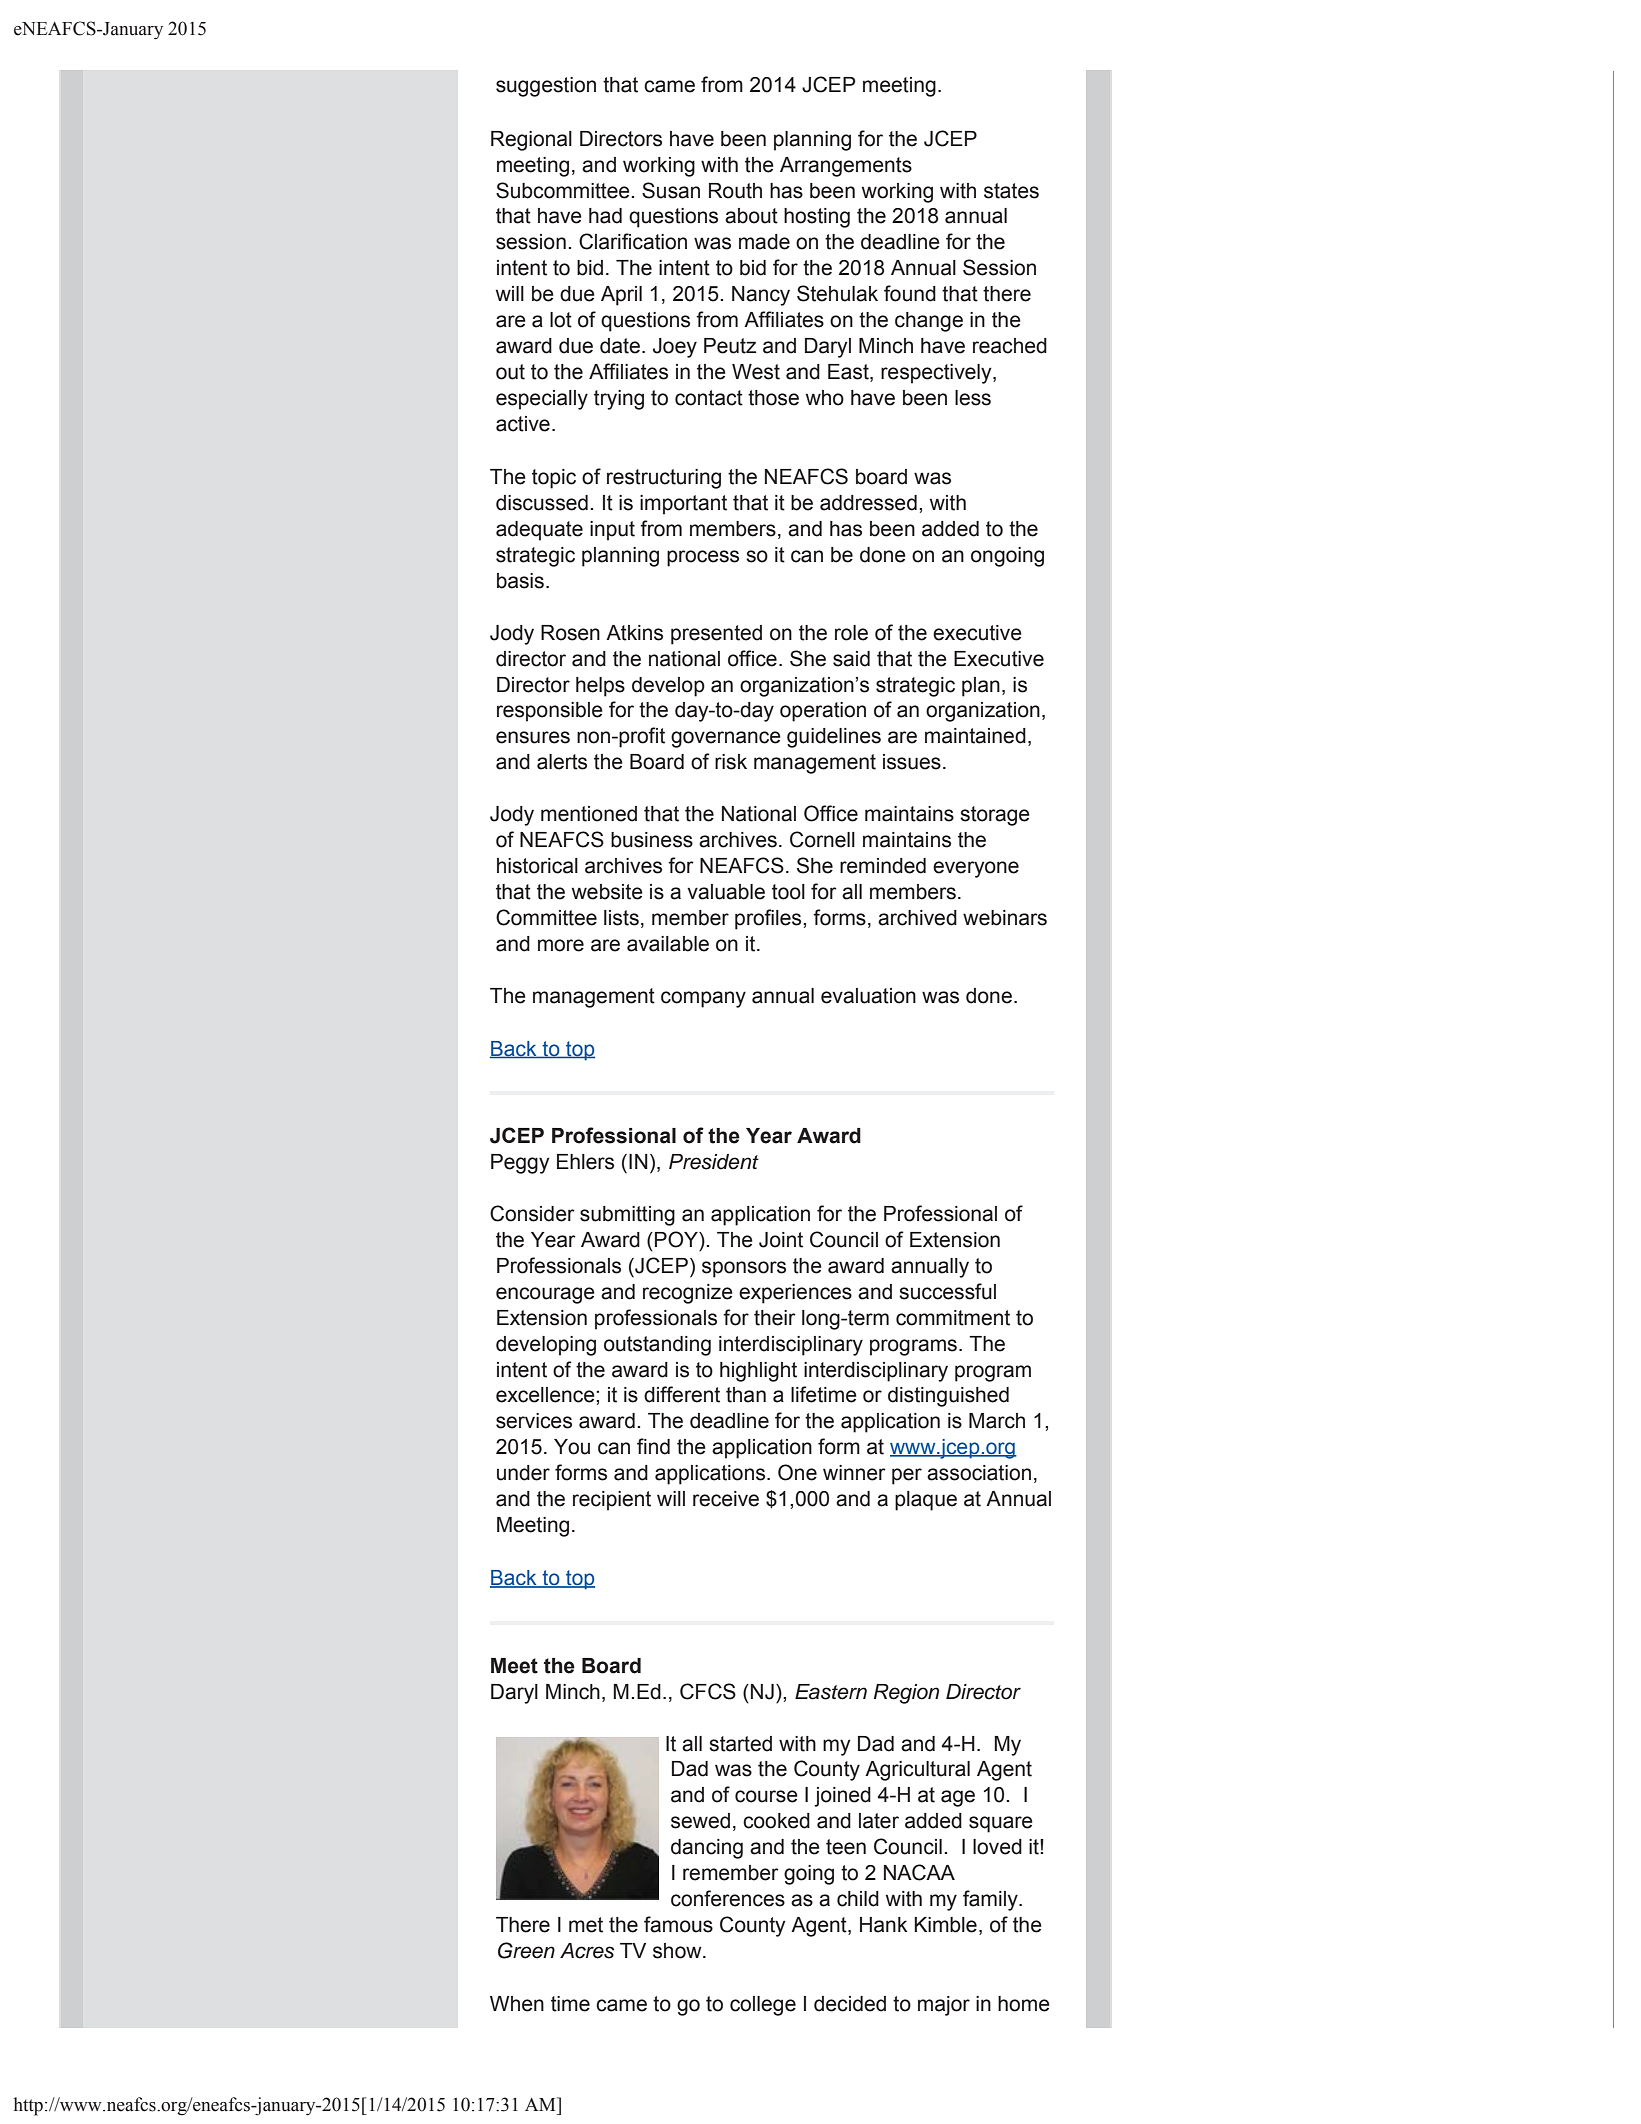  I want to click on maintained, so click(975, 736).
